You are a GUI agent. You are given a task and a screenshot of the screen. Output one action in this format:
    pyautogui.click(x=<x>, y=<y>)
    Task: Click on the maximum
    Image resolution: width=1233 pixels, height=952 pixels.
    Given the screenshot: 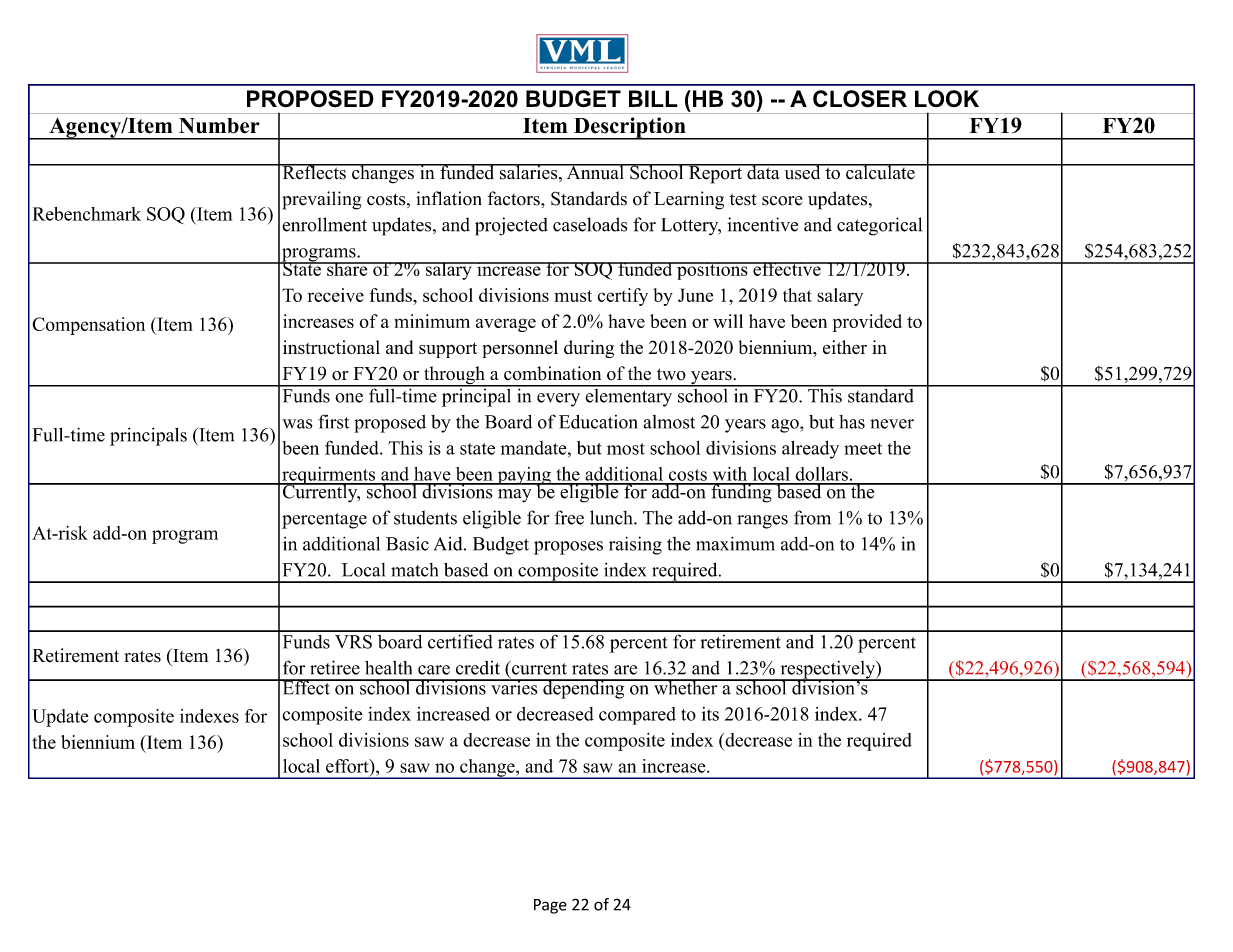 What is the action you would take?
    pyautogui.click(x=735, y=543)
